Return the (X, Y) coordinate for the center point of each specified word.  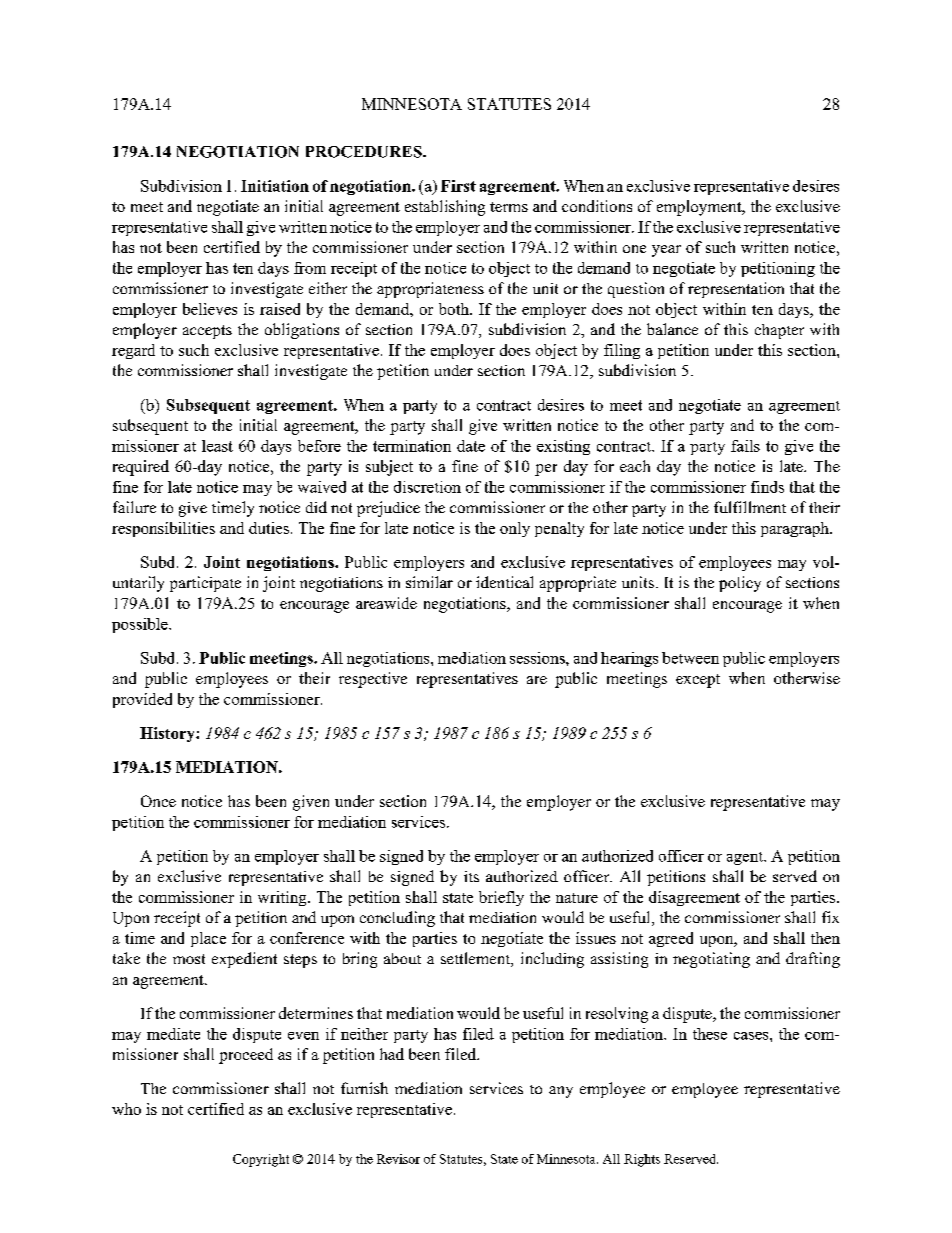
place (208, 939)
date (471, 446)
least (217, 446)
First (458, 186)
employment (700, 208)
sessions (538, 658)
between (690, 658)
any (561, 1092)
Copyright (261, 1160)
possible (141, 625)
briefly (501, 898)
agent (746, 858)
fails (745, 446)
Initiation (275, 186)
